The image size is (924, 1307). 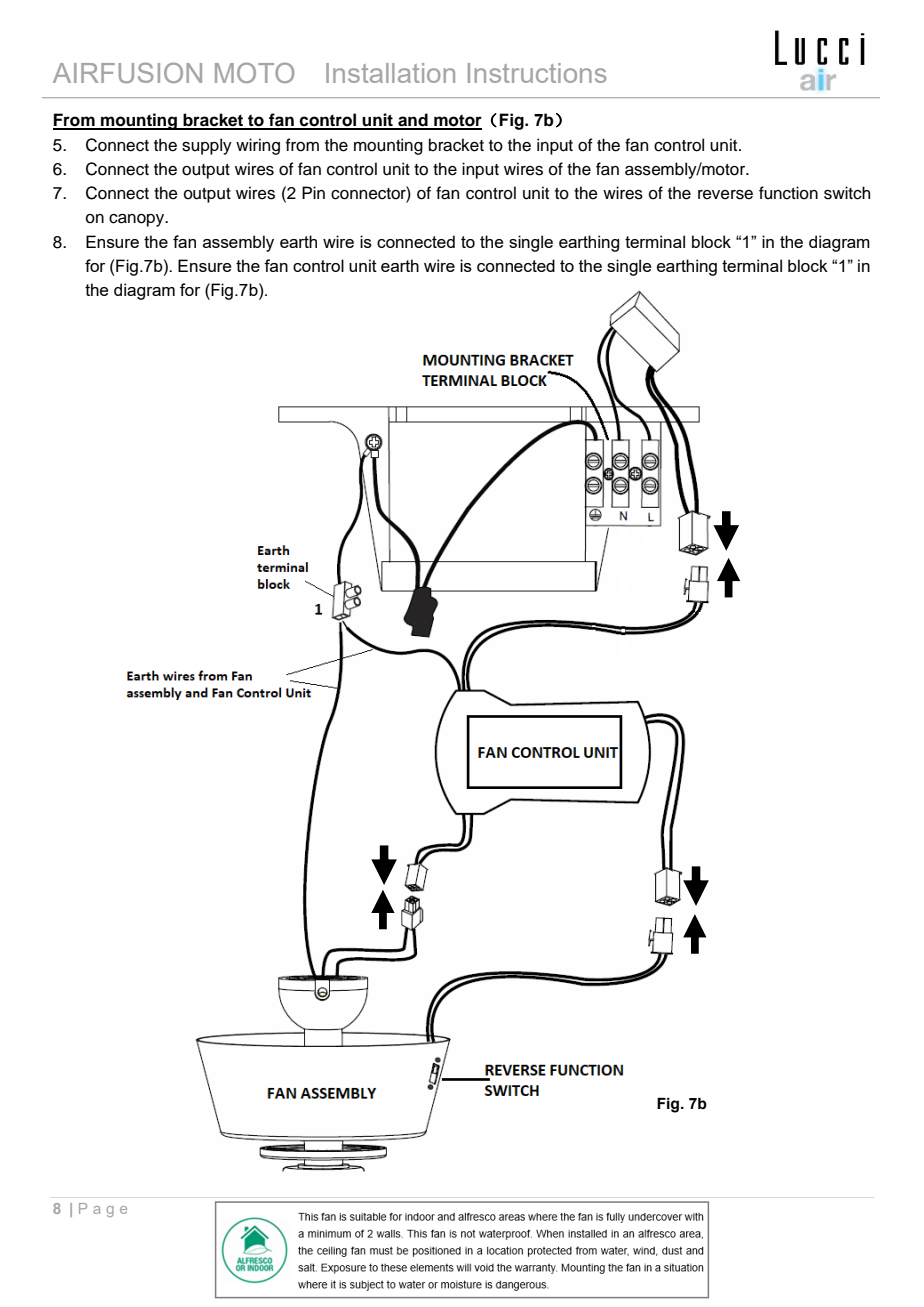 I want to click on wiring, so click(x=258, y=146).
